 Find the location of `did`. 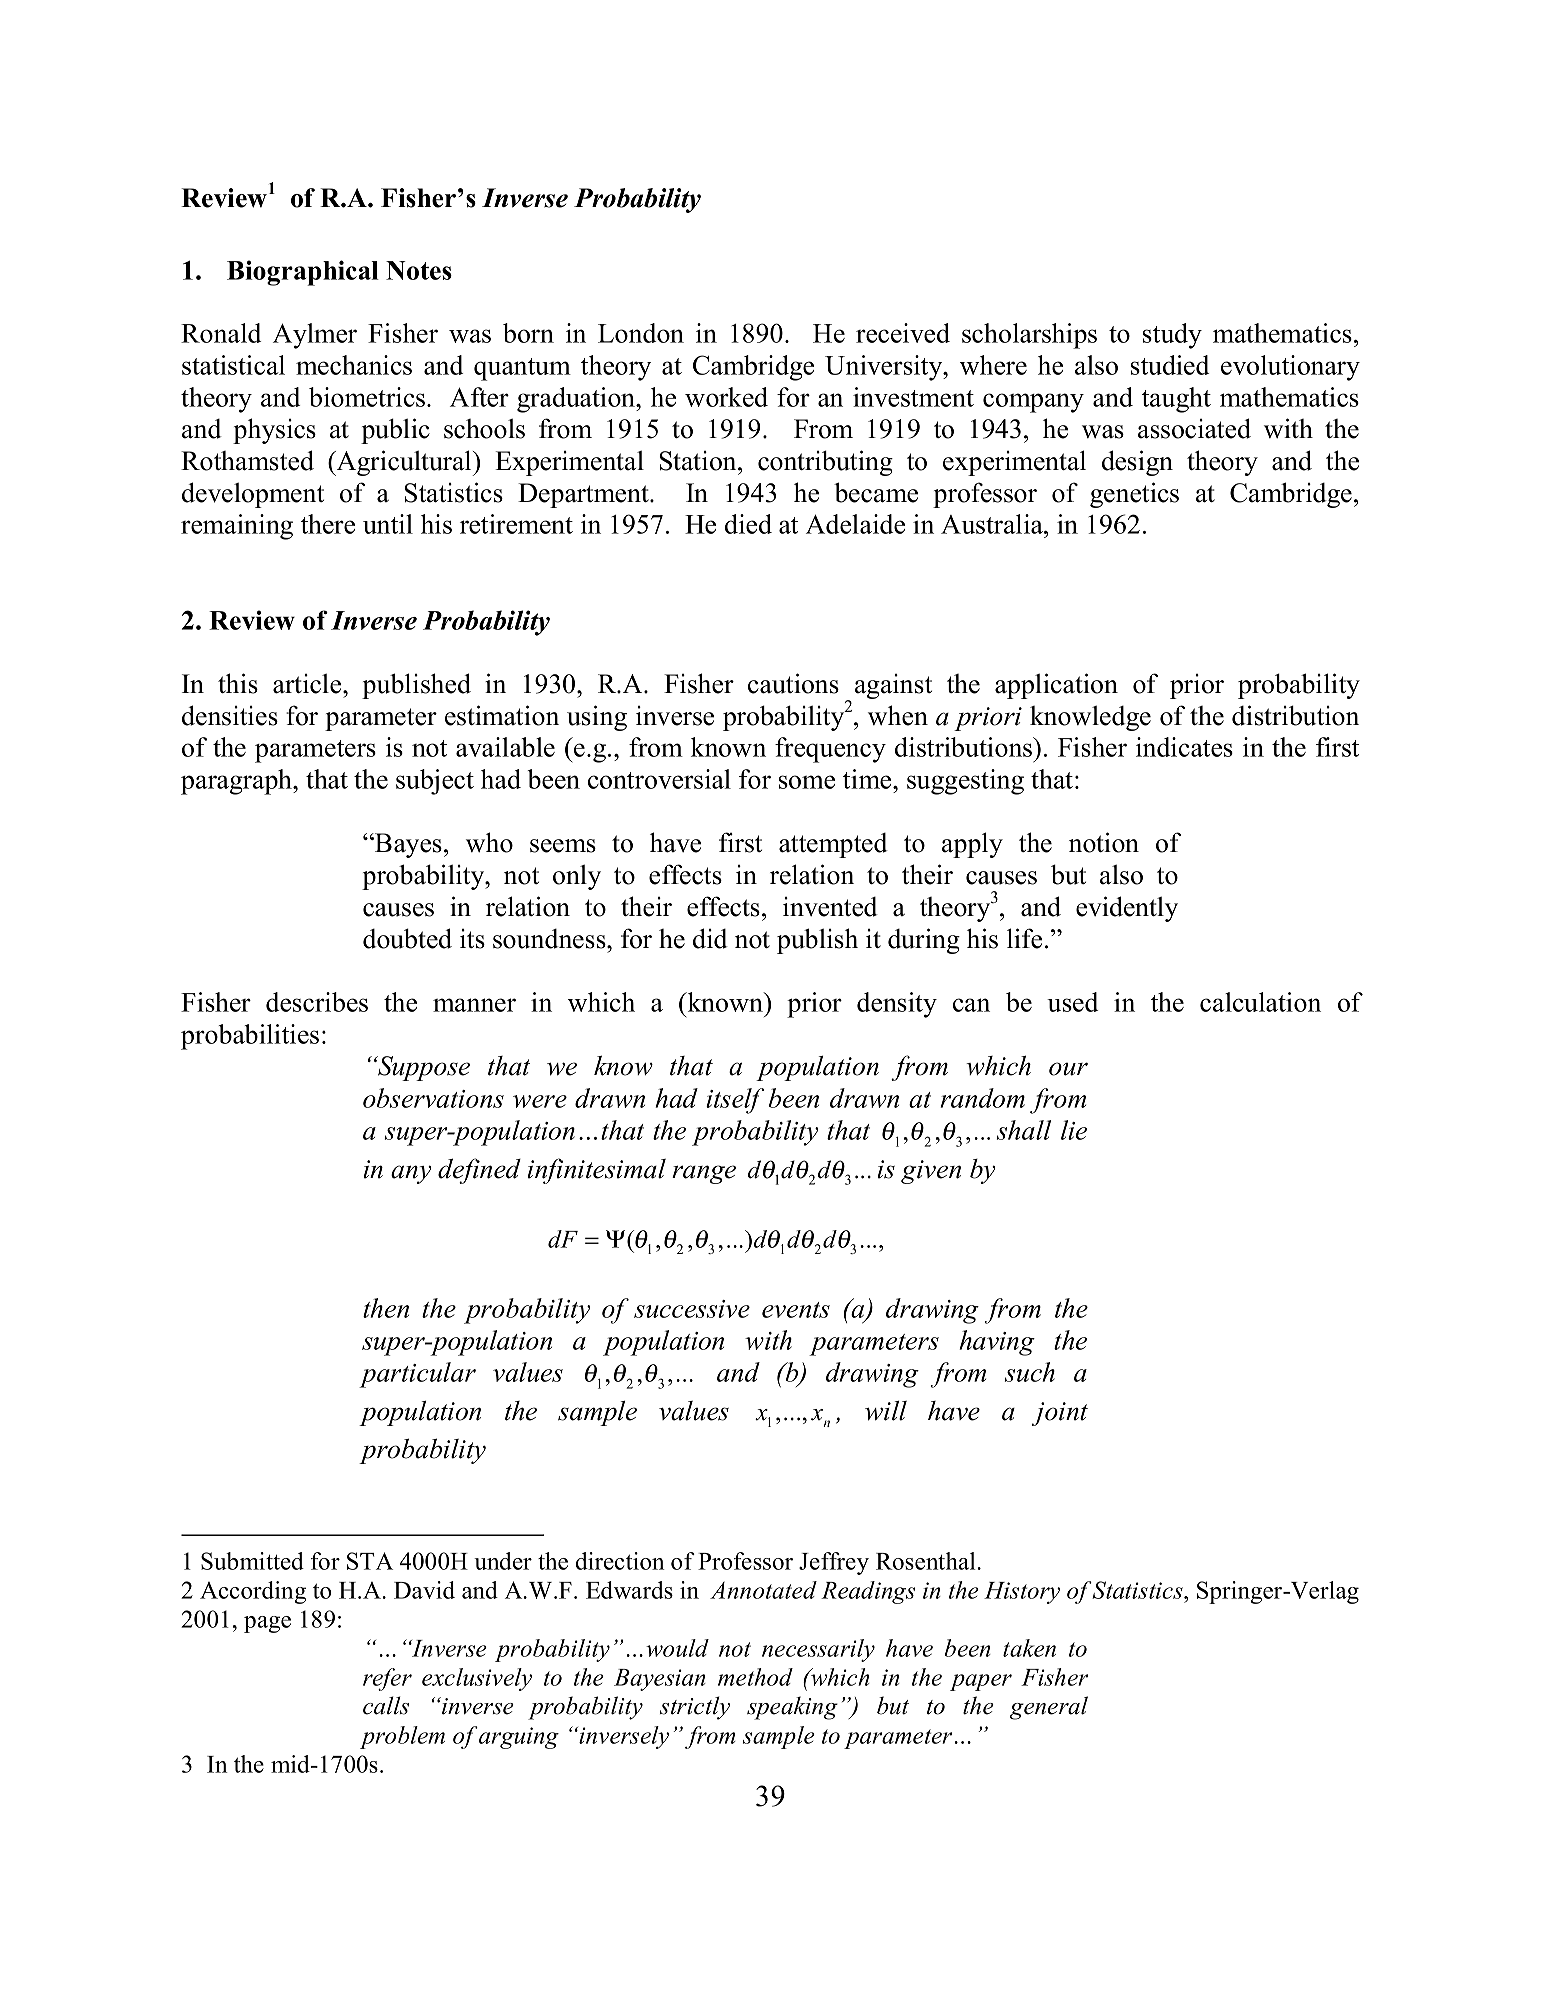

did is located at coordinates (710, 938).
